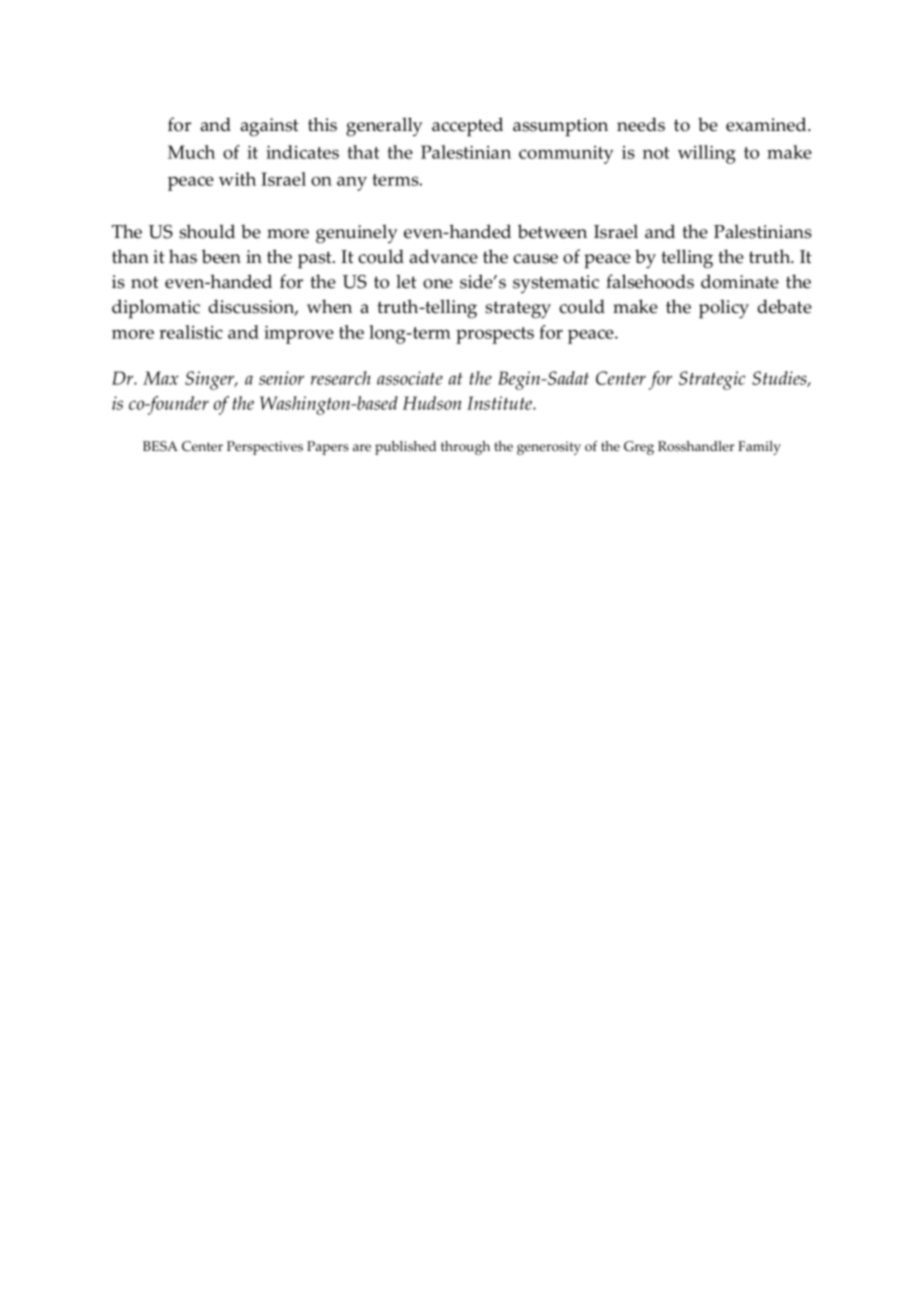 Image resolution: width=924 pixels, height=1308 pixels. Describe the element at coordinates (707, 154) in the image. I see `willing` at that location.
